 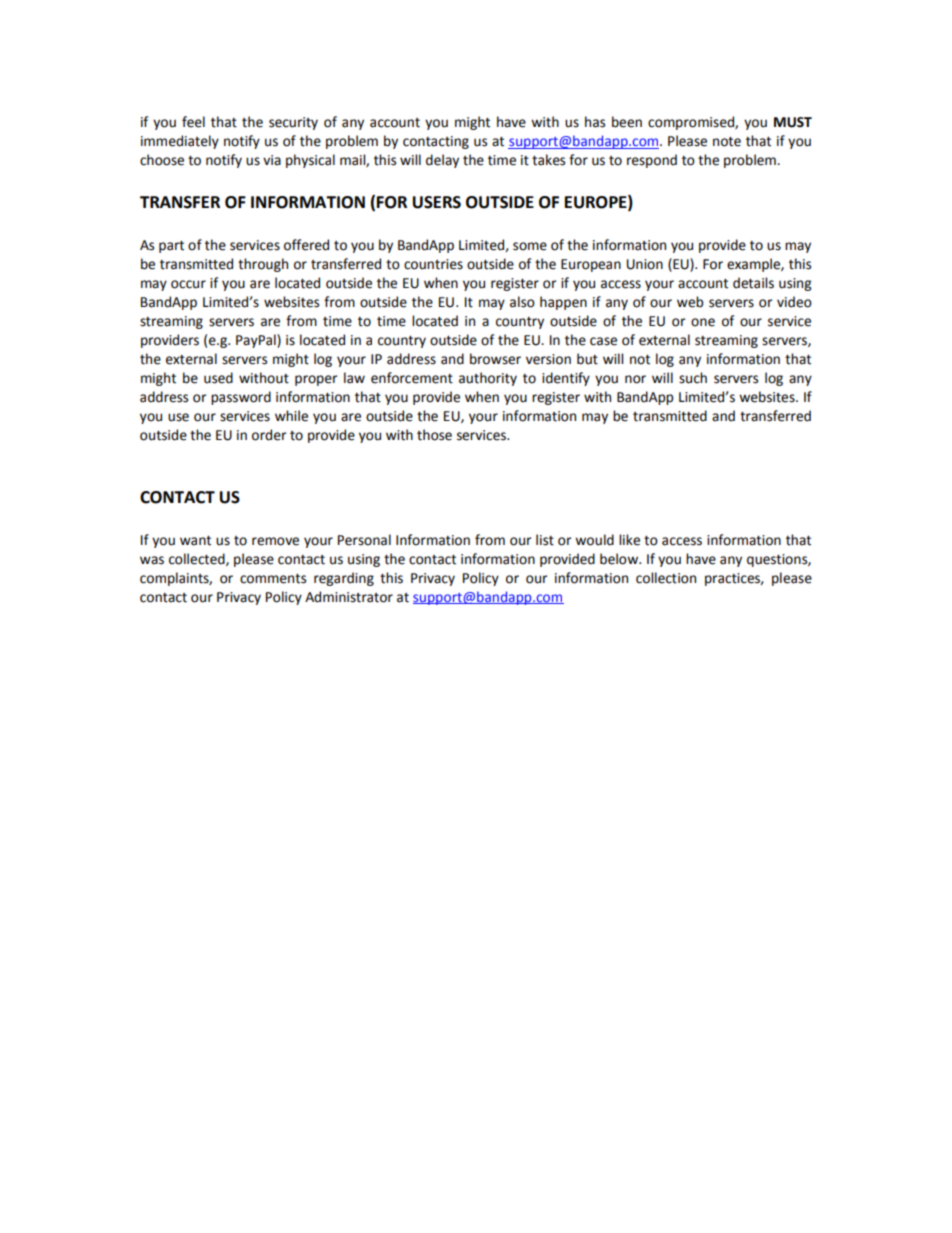 I want to click on such, so click(x=693, y=378).
